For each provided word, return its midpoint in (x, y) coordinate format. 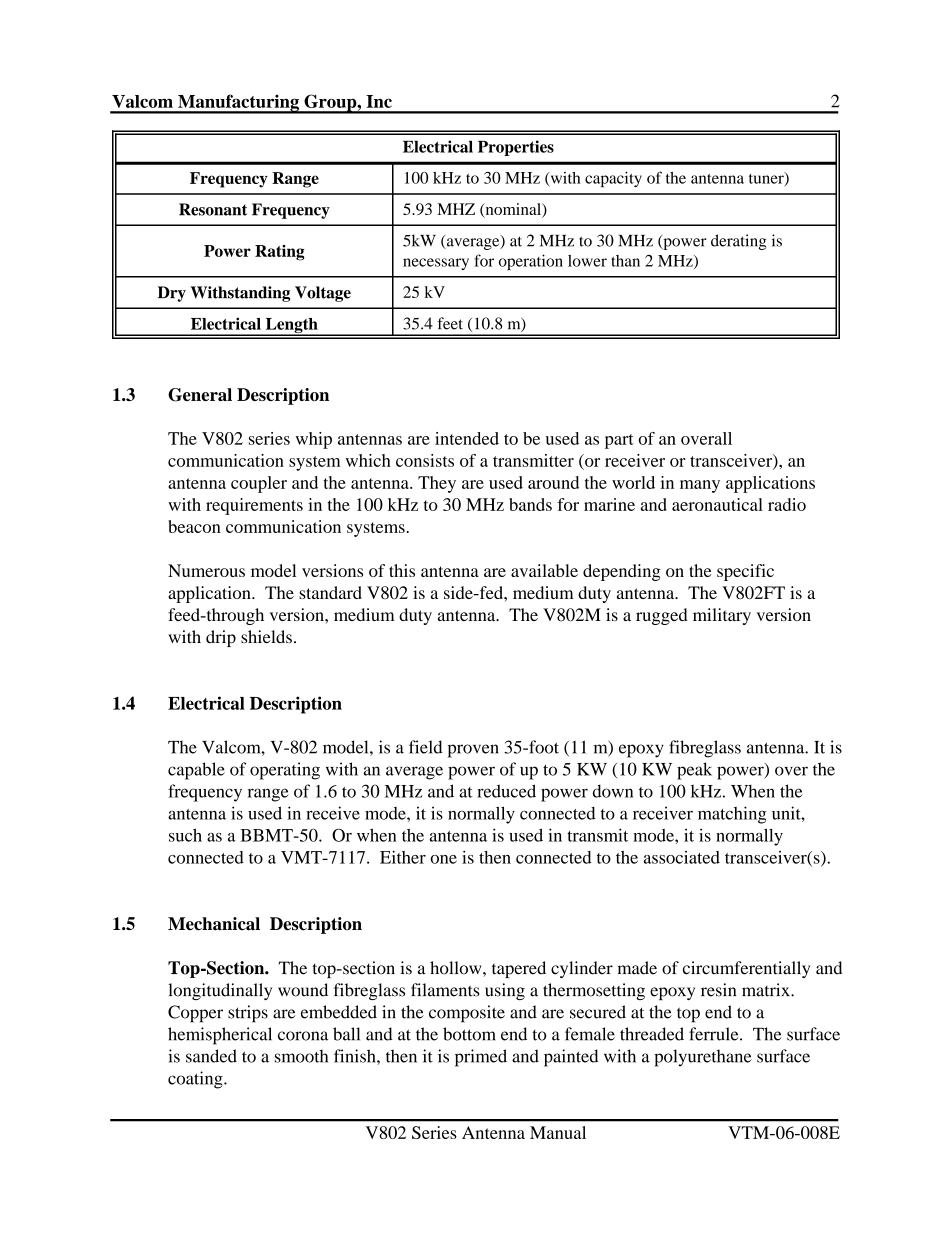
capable (196, 771)
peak (694, 771)
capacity (613, 179)
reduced (506, 791)
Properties (516, 148)
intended (467, 438)
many (700, 486)
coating (196, 1080)
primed (481, 1058)
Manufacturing (238, 104)
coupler (259, 484)
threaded (652, 1034)
